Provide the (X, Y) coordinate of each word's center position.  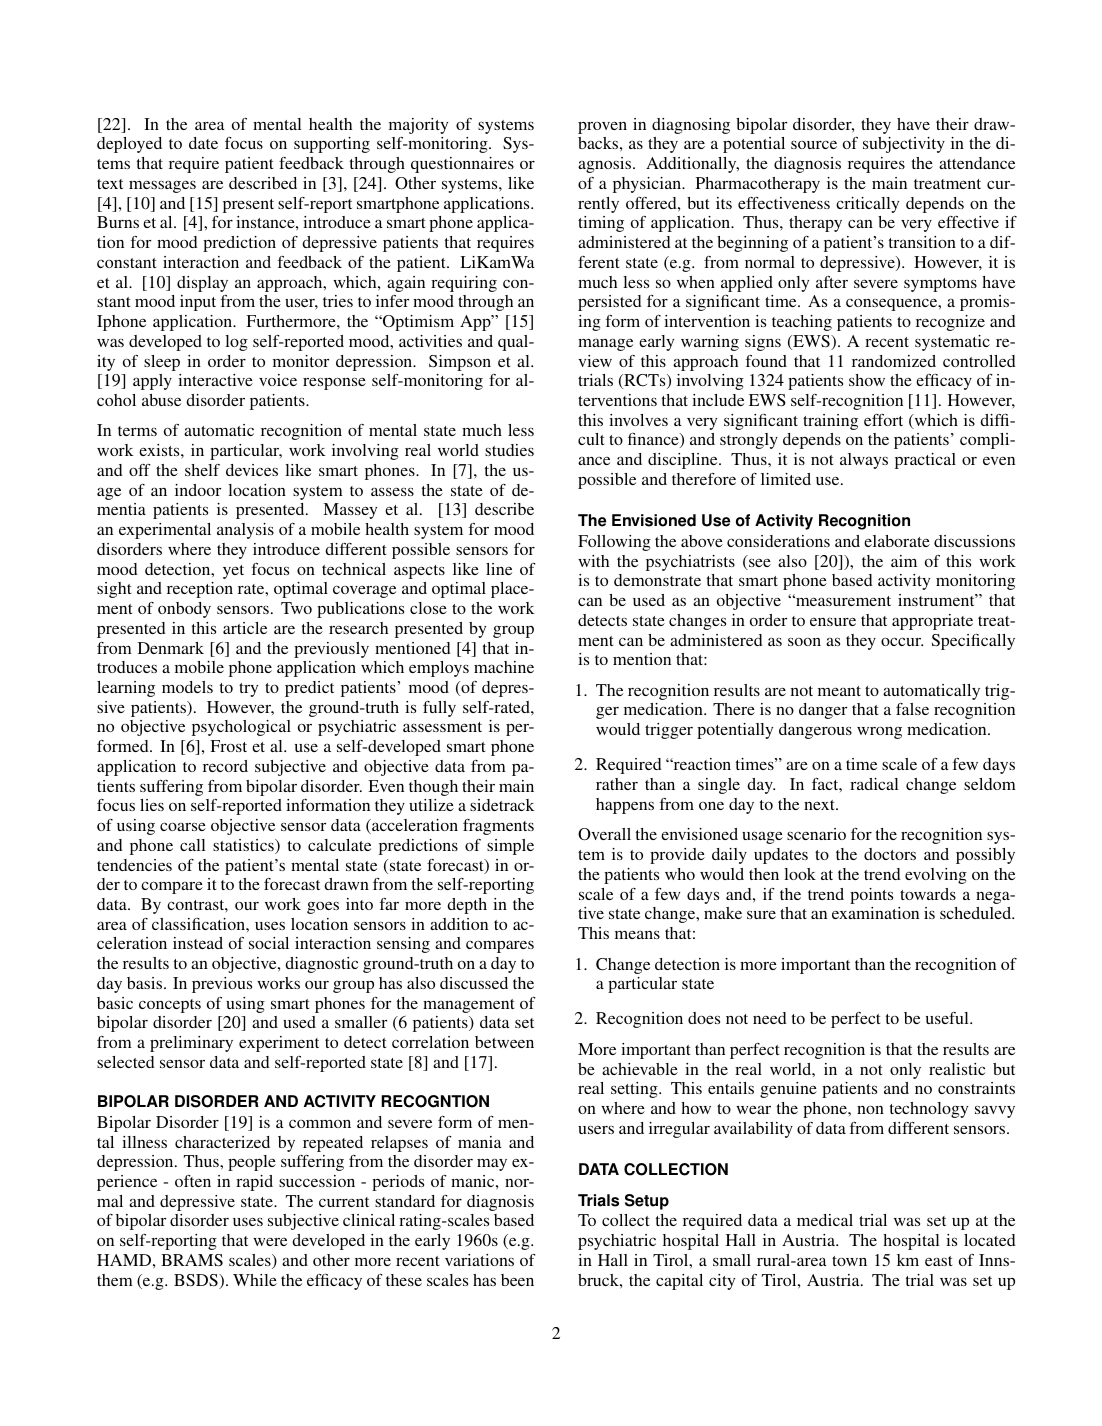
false (912, 709)
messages (162, 186)
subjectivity (904, 145)
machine (504, 667)
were (270, 1242)
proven (602, 127)
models (187, 687)
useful (948, 1018)
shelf (202, 470)
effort (883, 420)
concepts (170, 1006)
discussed (474, 983)
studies (509, 450)
